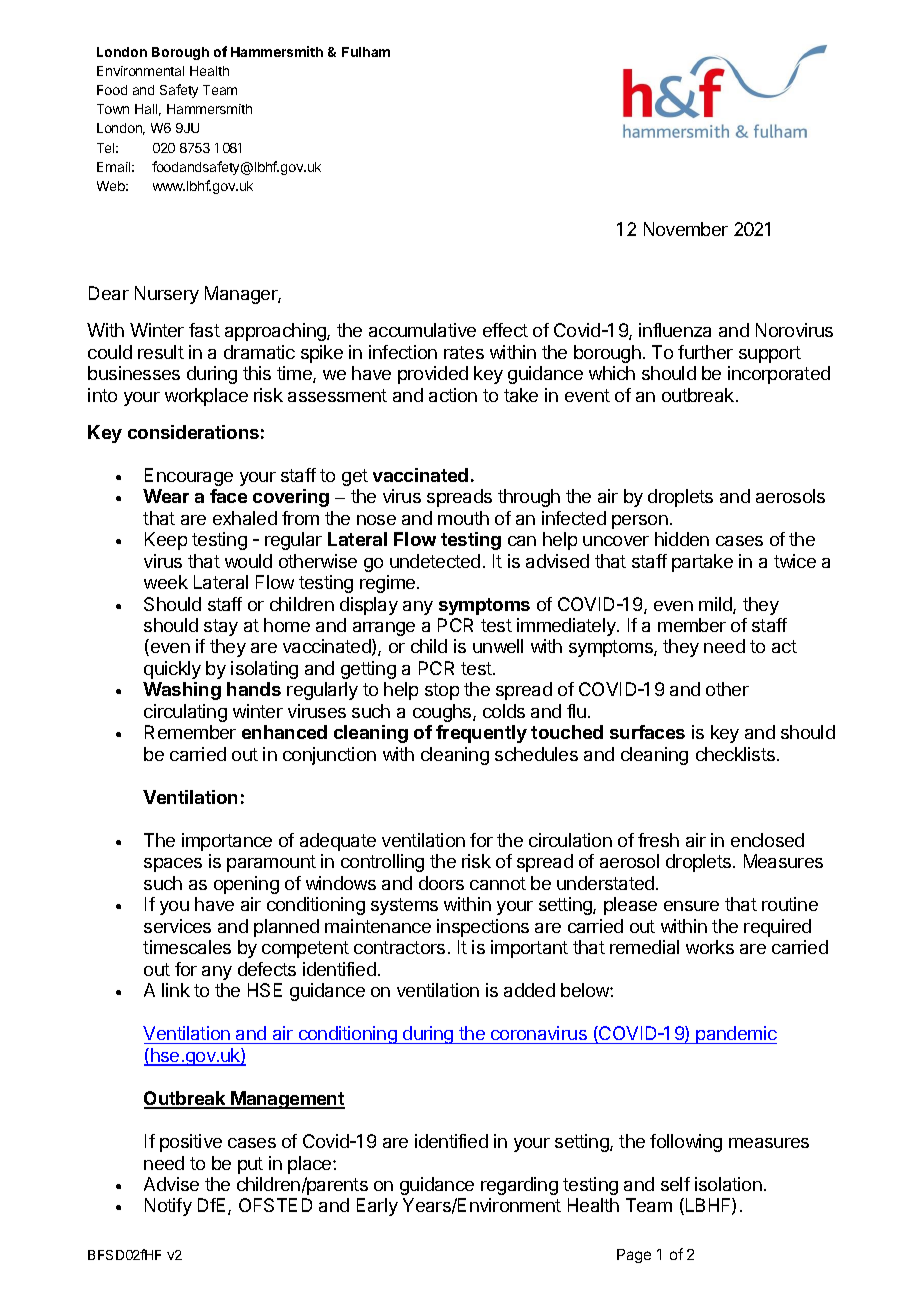 The image size is (924, 1308). I want to click on further, so click(705, 352).
